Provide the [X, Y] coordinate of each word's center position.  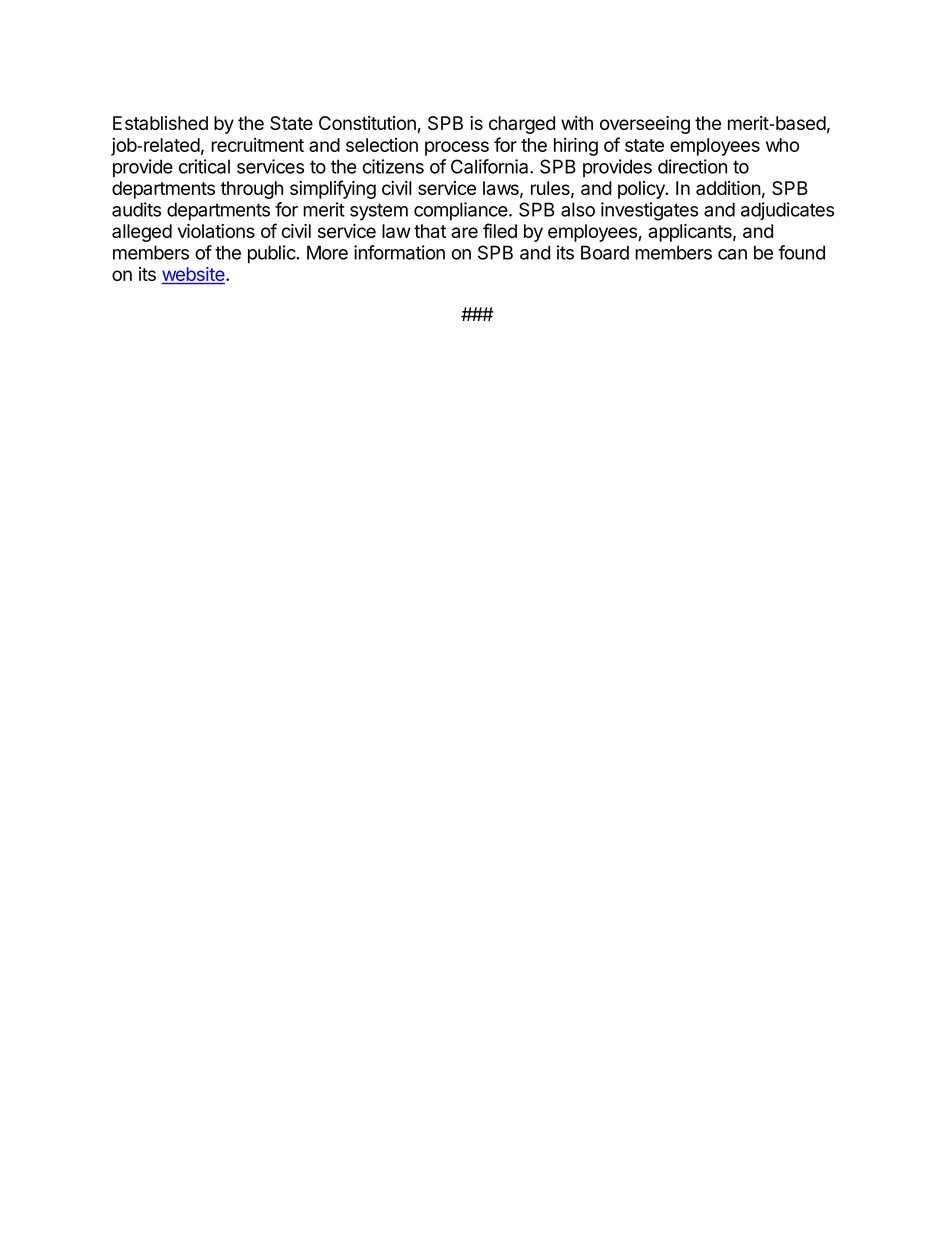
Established [160, 123]
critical [204, 166]
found [801, 252]
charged [522, 125]
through [251, 190]
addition [728, 188]
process [457, 148]
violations [216, 231]
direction [692, 166]
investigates [649, 211]
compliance [461, 211]
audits [136, 209]
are [464, 232]
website [194, 275]
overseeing [645, 125]
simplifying [333, 189]
